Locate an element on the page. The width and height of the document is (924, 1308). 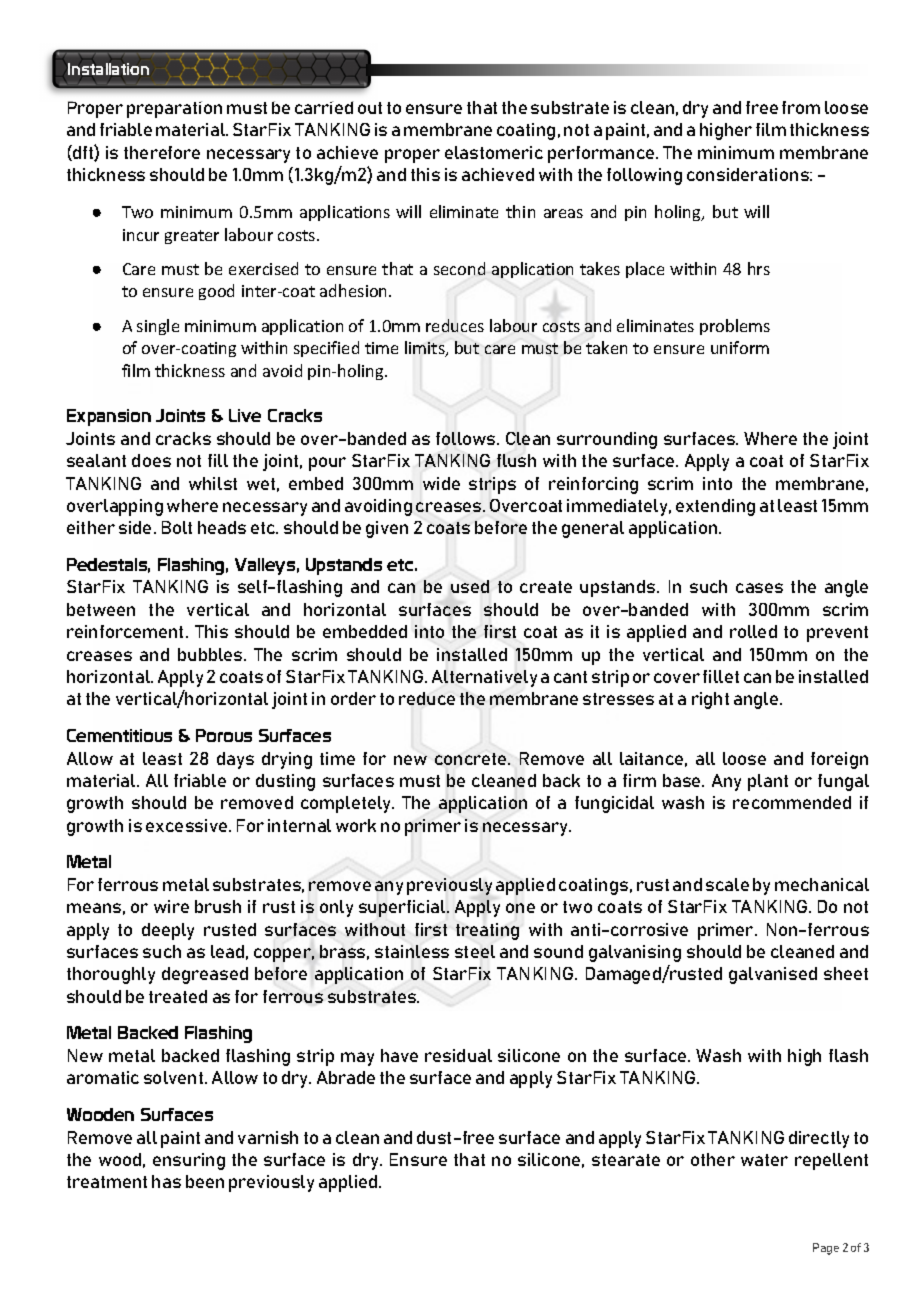
from is located at coordinates (801, 107).
